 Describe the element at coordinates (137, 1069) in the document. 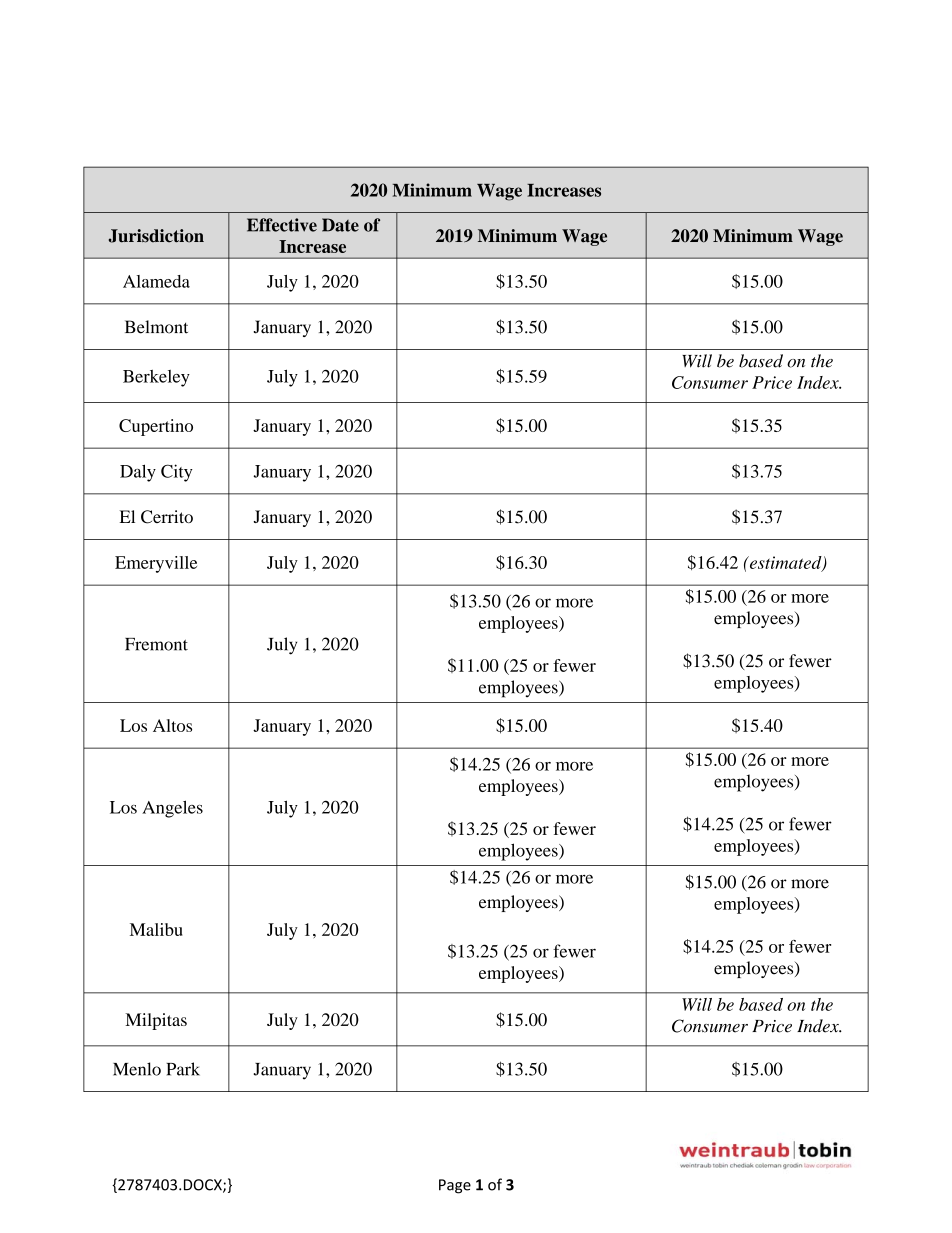

I see `Menlo` at that location.
